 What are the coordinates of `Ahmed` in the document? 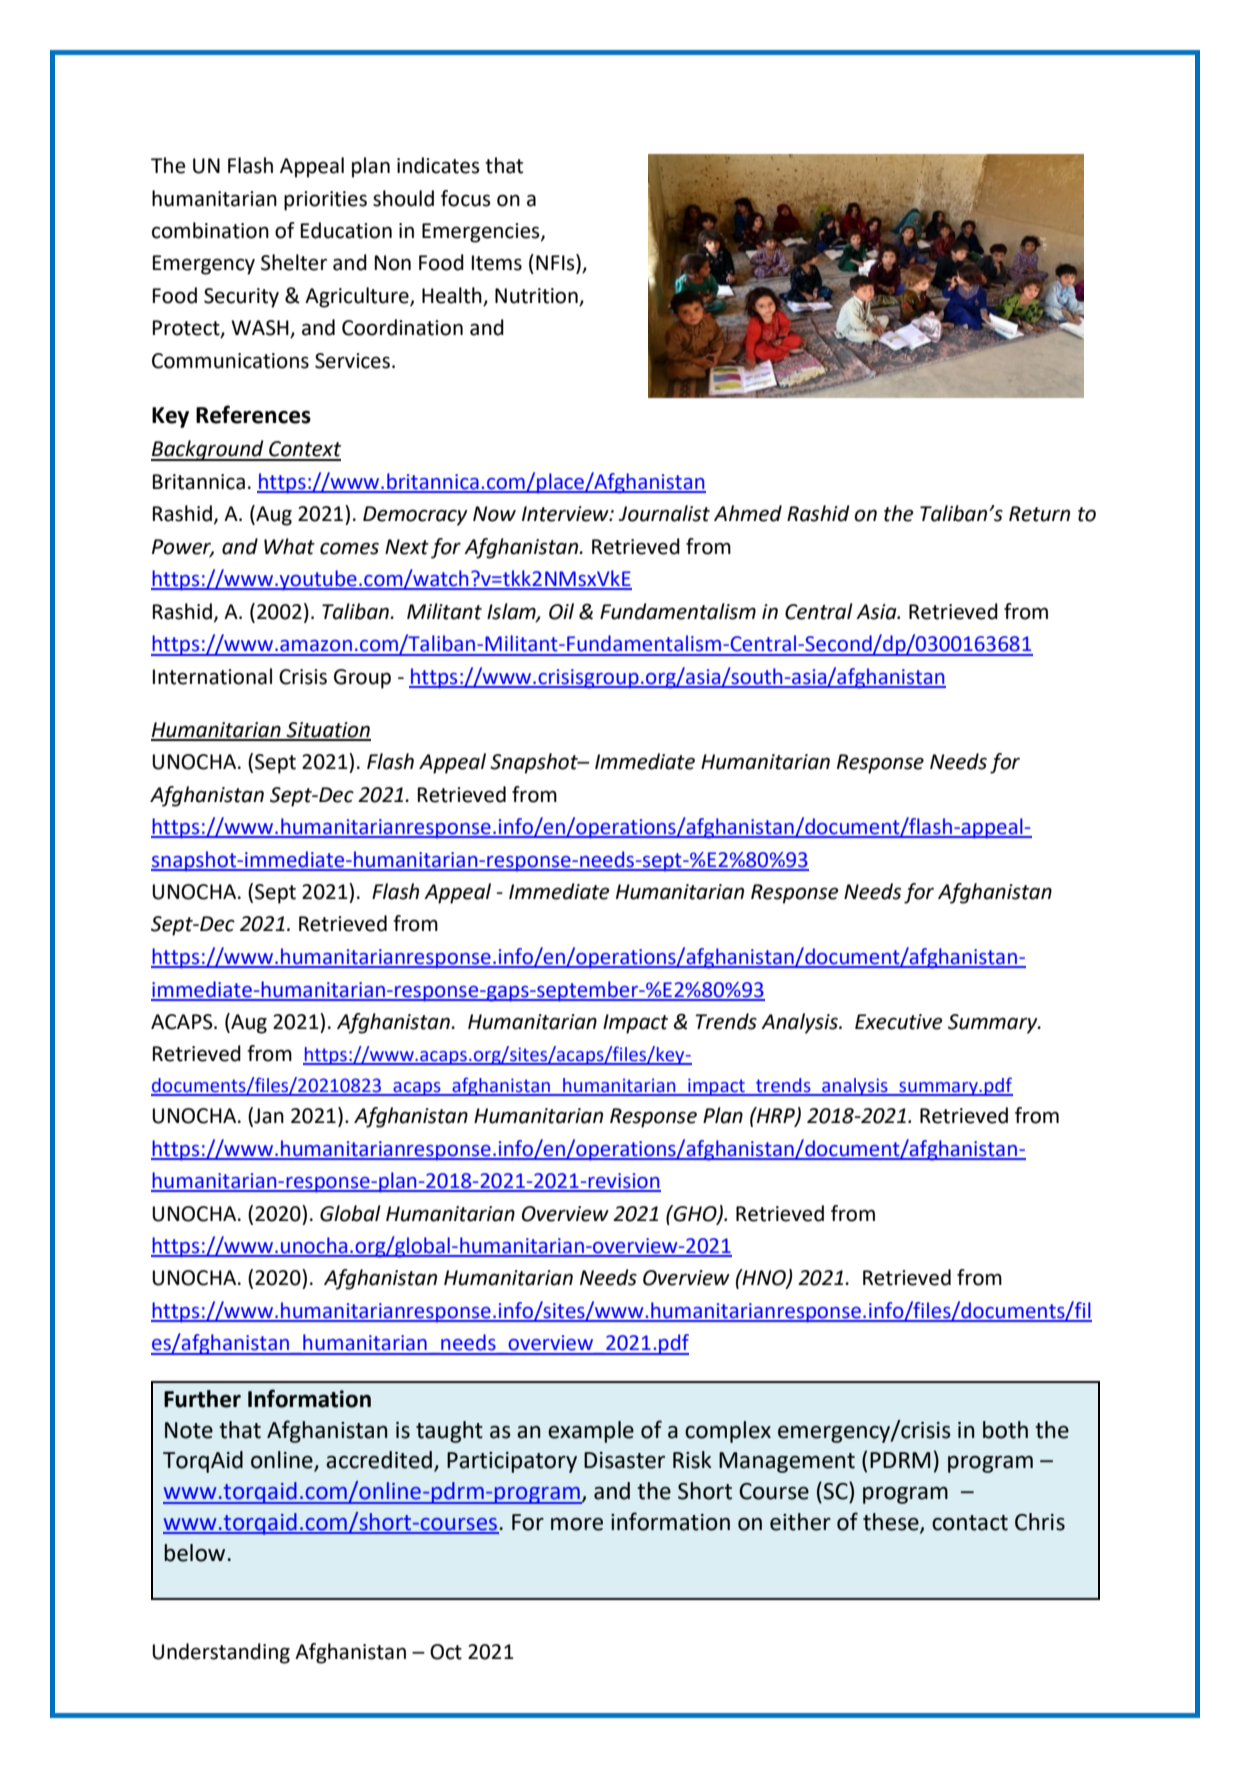 It's located at (748, 513).
